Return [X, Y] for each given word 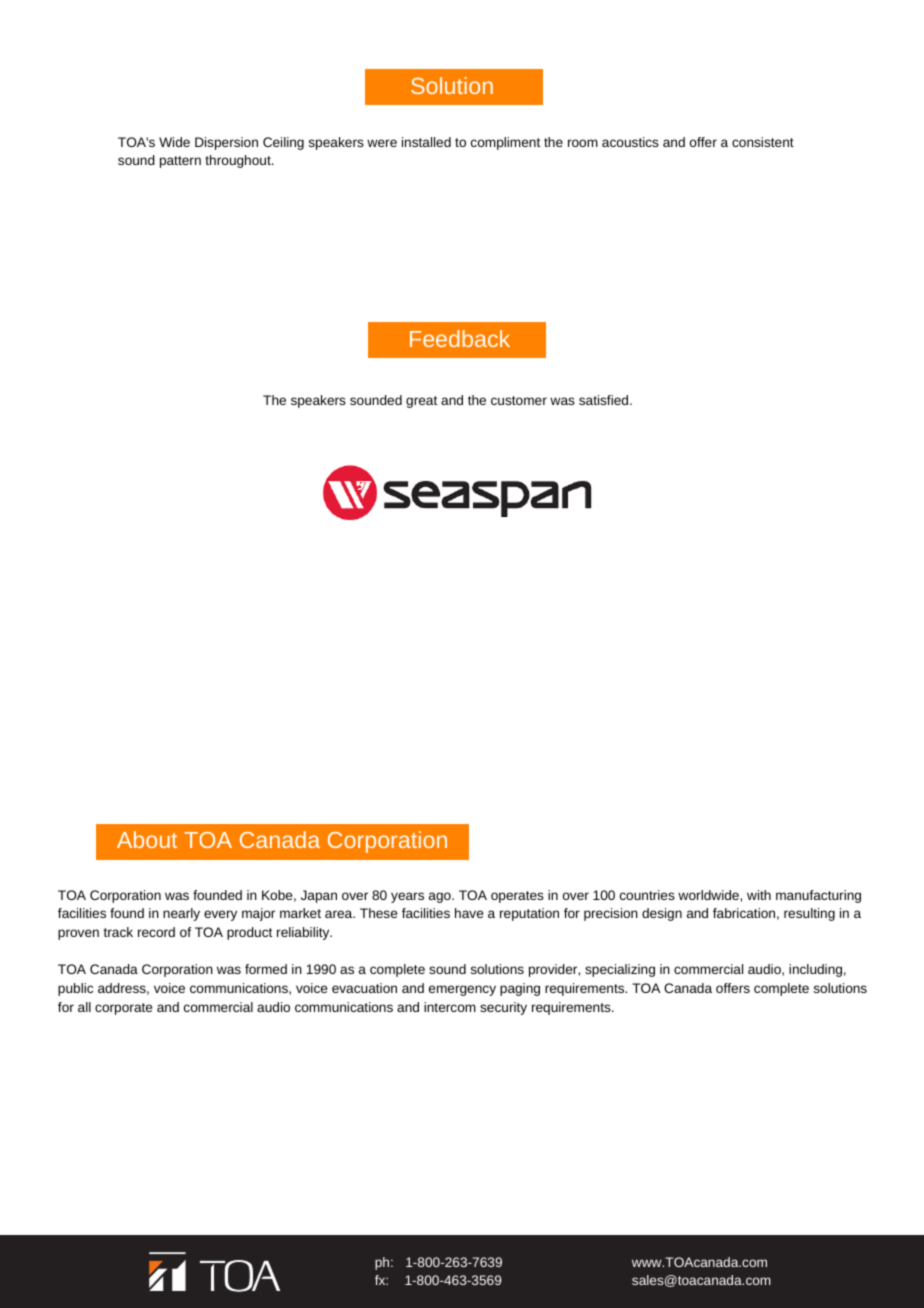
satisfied [605, 400]
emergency [462, 990]
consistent [763, 142]
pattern [180, 162]
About [147, 839]
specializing [620, 970]
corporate [123, 1009]
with [759, 895]
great [421, 402]
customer [519, 400]
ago [441, 897]
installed [426, 142]
